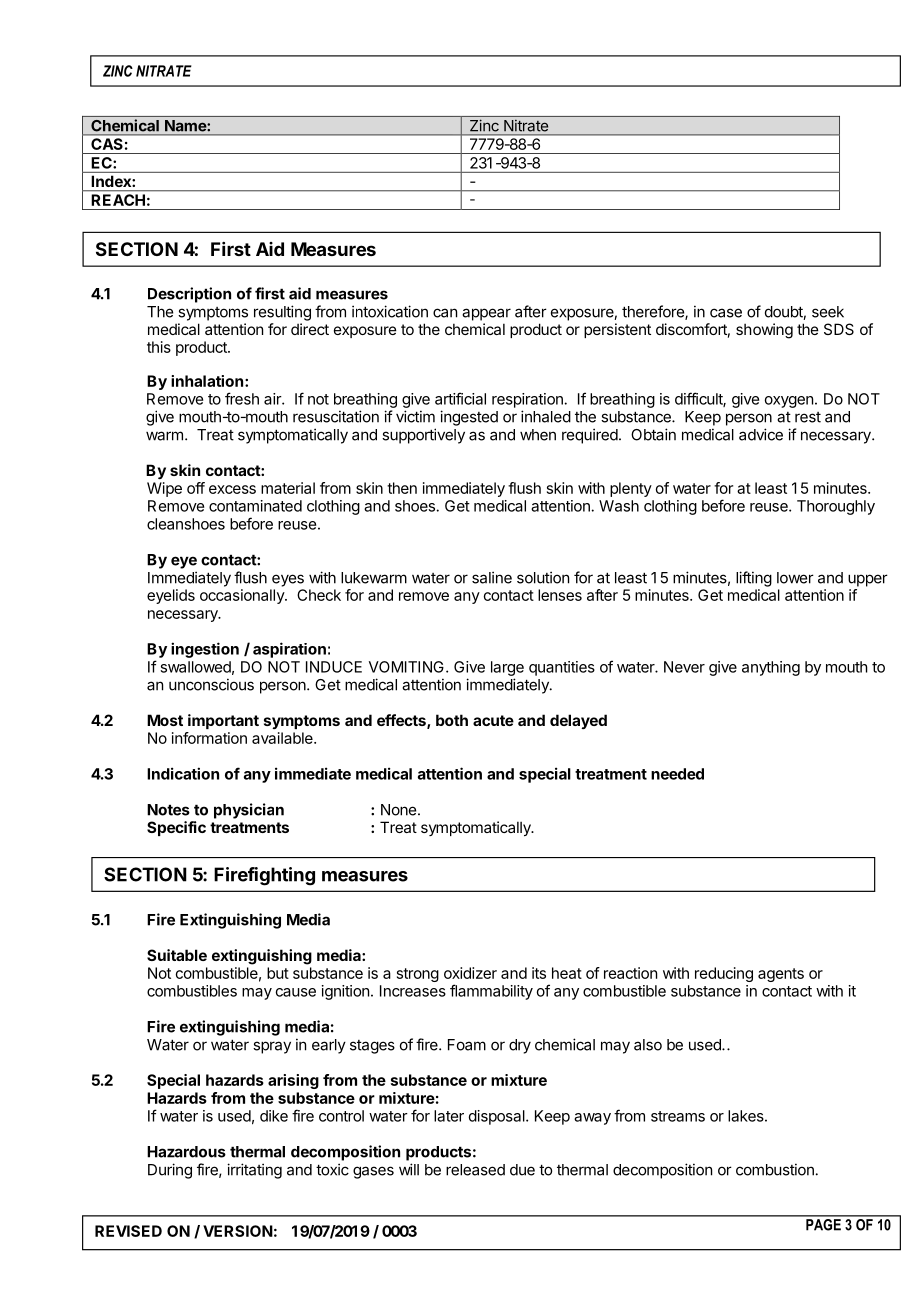 The width and height of the document is (924, 1307). I want to click on VERSION, so click(238, 1231).
